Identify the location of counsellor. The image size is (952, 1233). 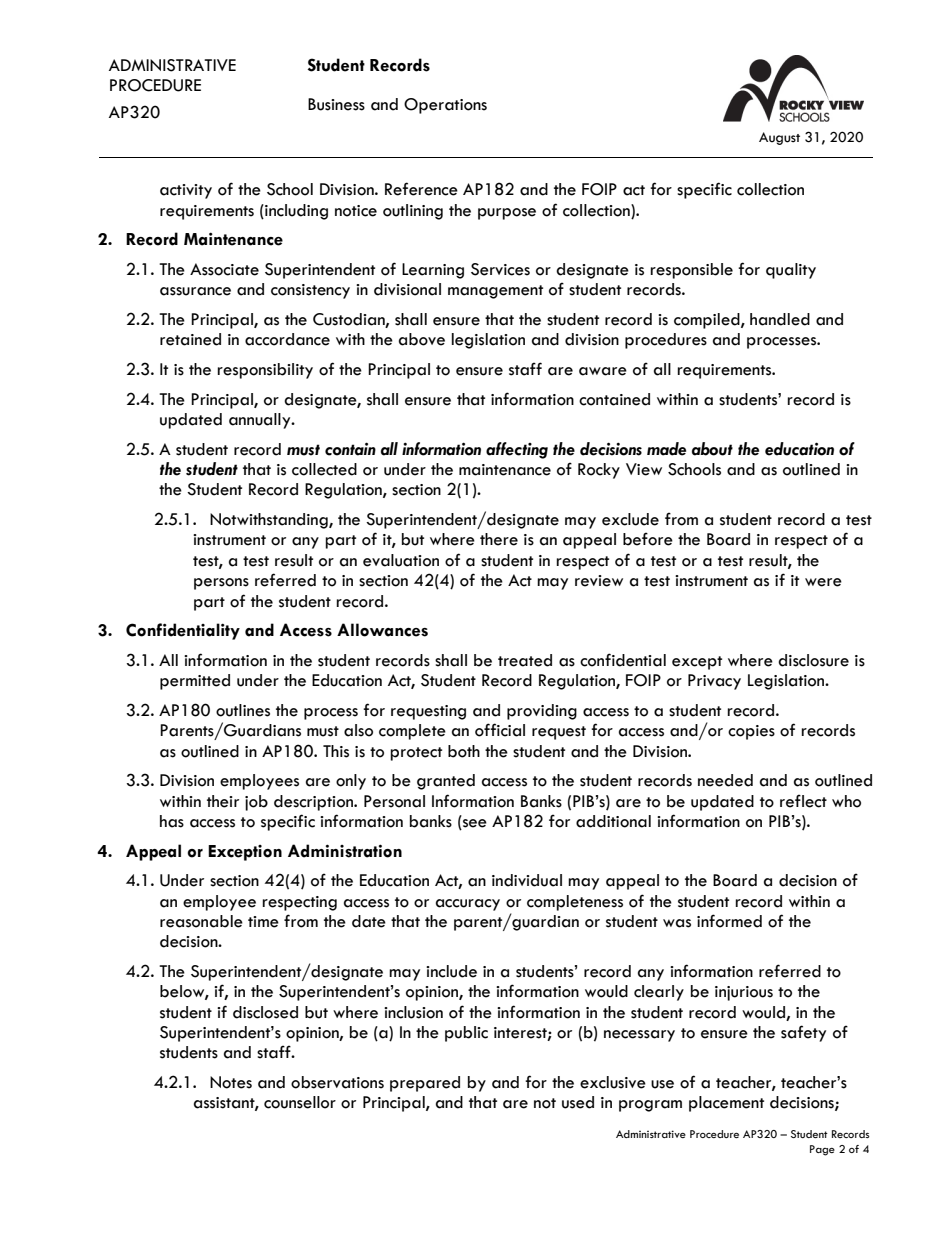
(300, 1102).
